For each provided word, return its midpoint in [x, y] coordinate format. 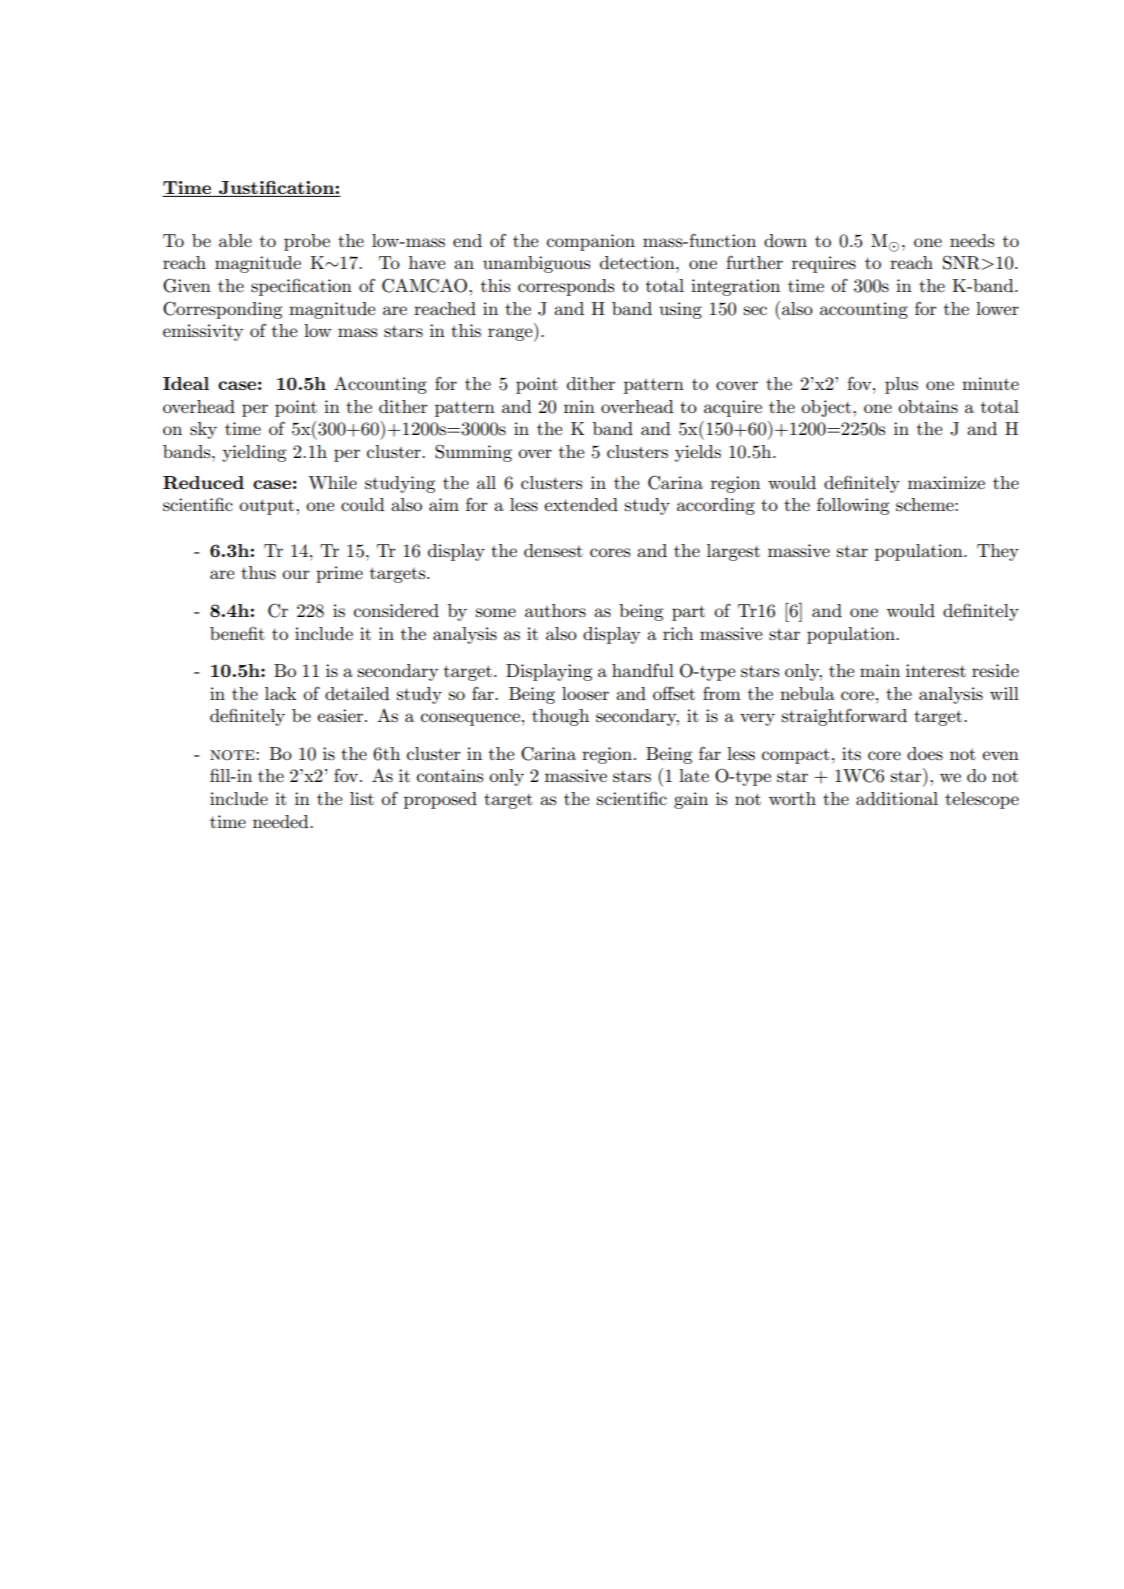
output [266, 507]
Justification [277, 187]
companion [591, 242]
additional [897, 798]
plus [901, 385]
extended [581, 504]
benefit [237, 633]
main [880, 670]
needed [282, 821]
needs [972, 240]
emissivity [203, 332]
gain [691, 800]
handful [643, 670]
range [511, 335]
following [853, 506]
